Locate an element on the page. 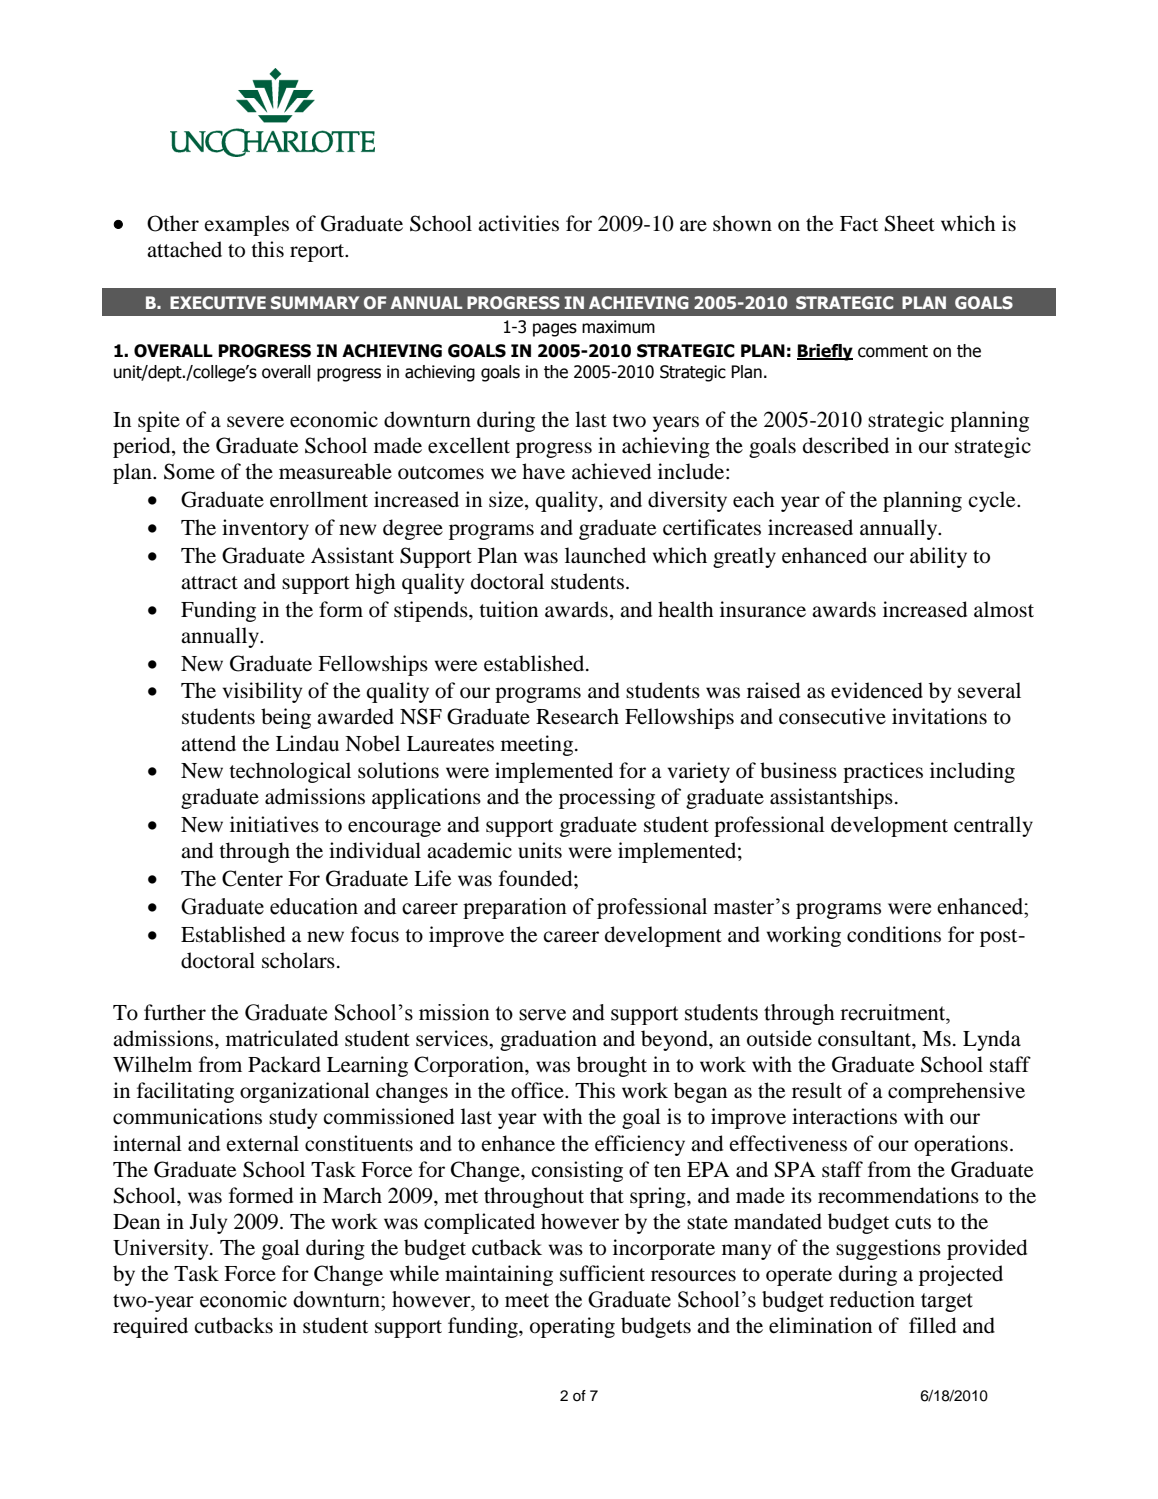  practices is located at coordinates (883, 772).
